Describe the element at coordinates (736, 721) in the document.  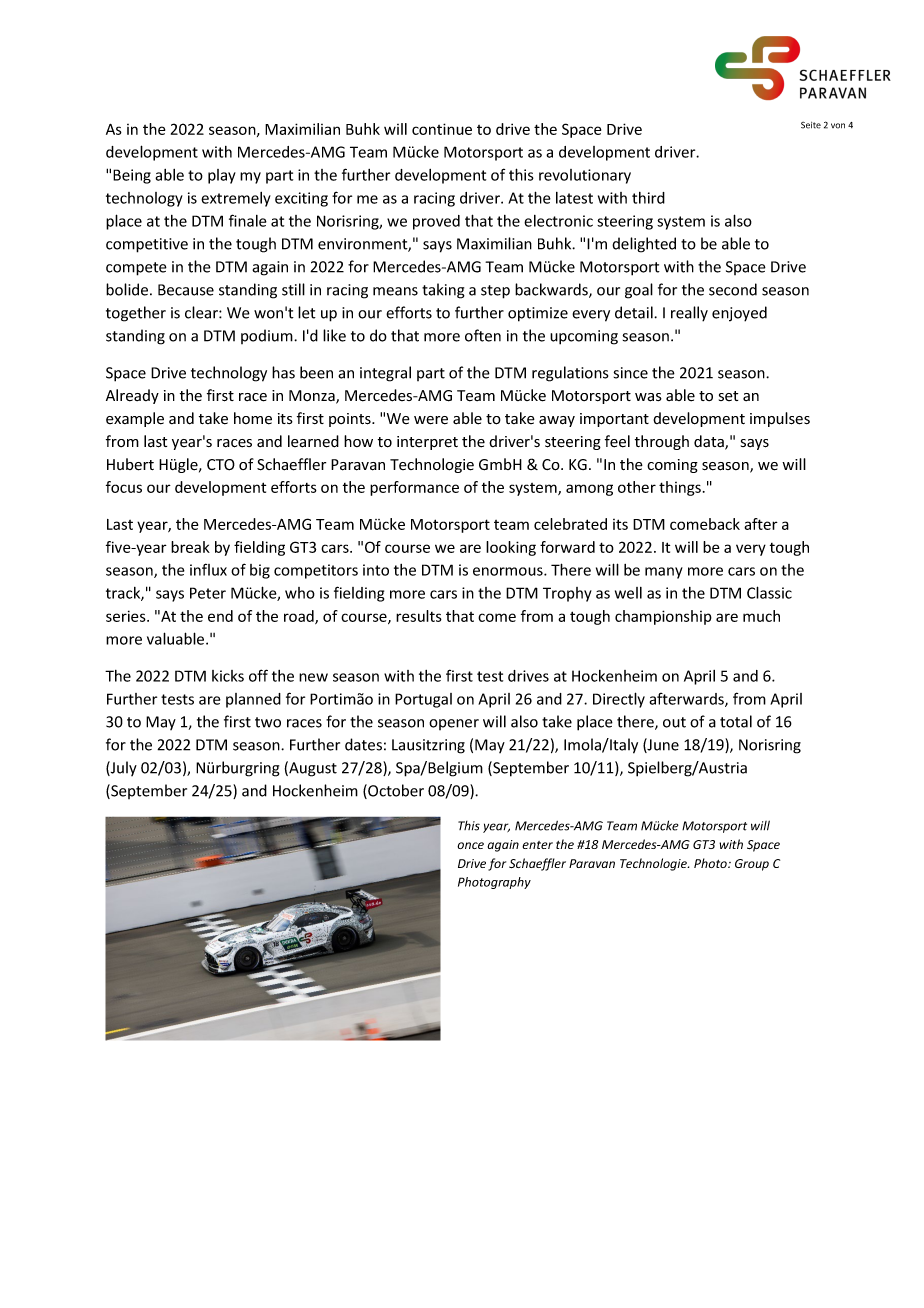
I see `total` at that location.
